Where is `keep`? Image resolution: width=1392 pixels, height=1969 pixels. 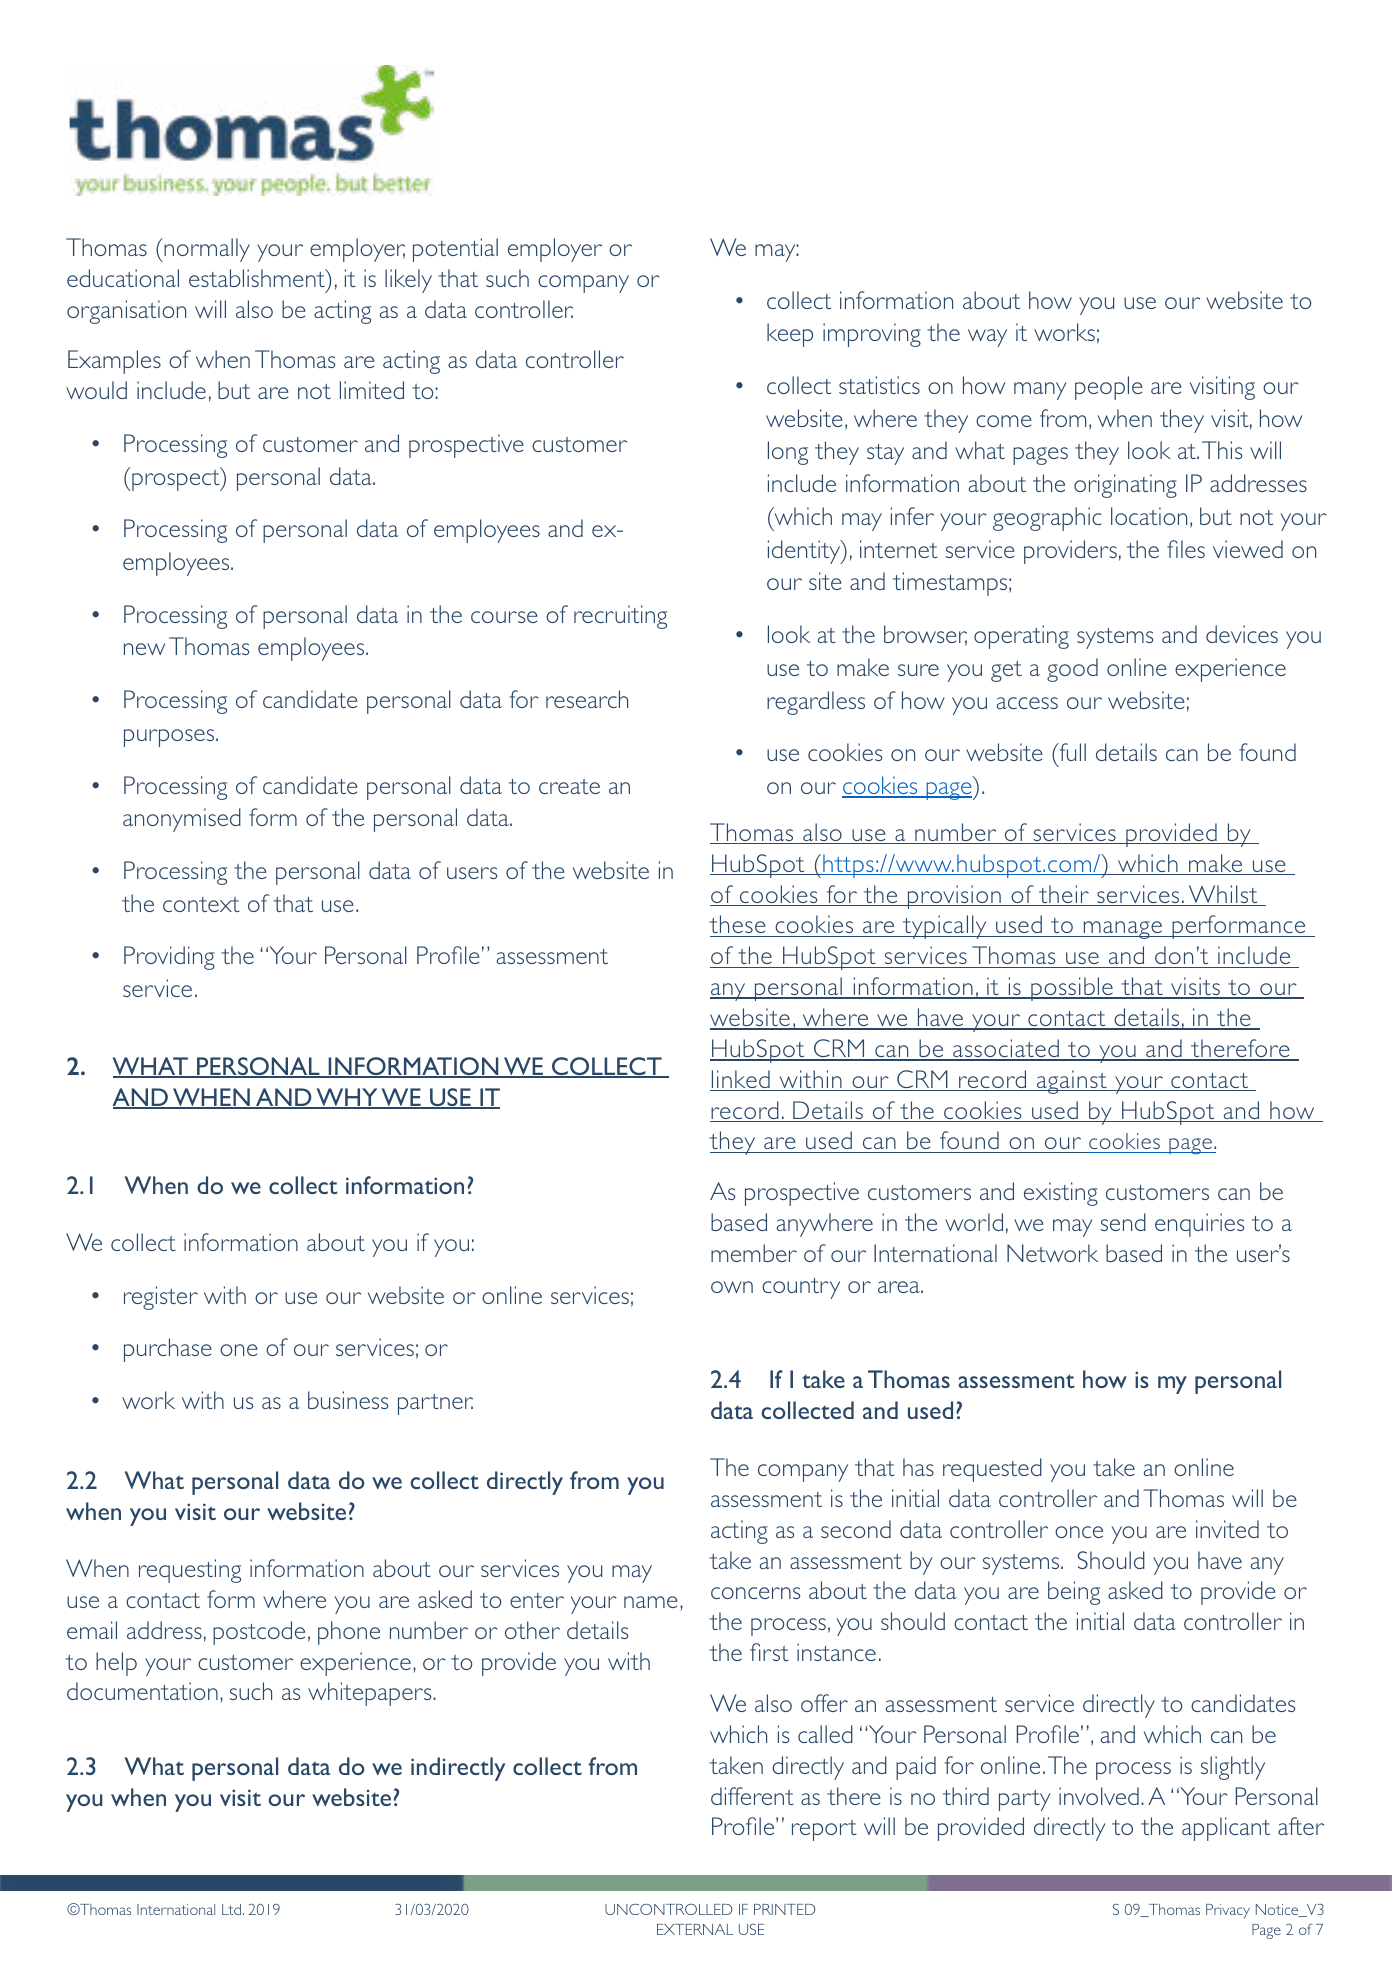 keep is located at coordinates (790, 335).
